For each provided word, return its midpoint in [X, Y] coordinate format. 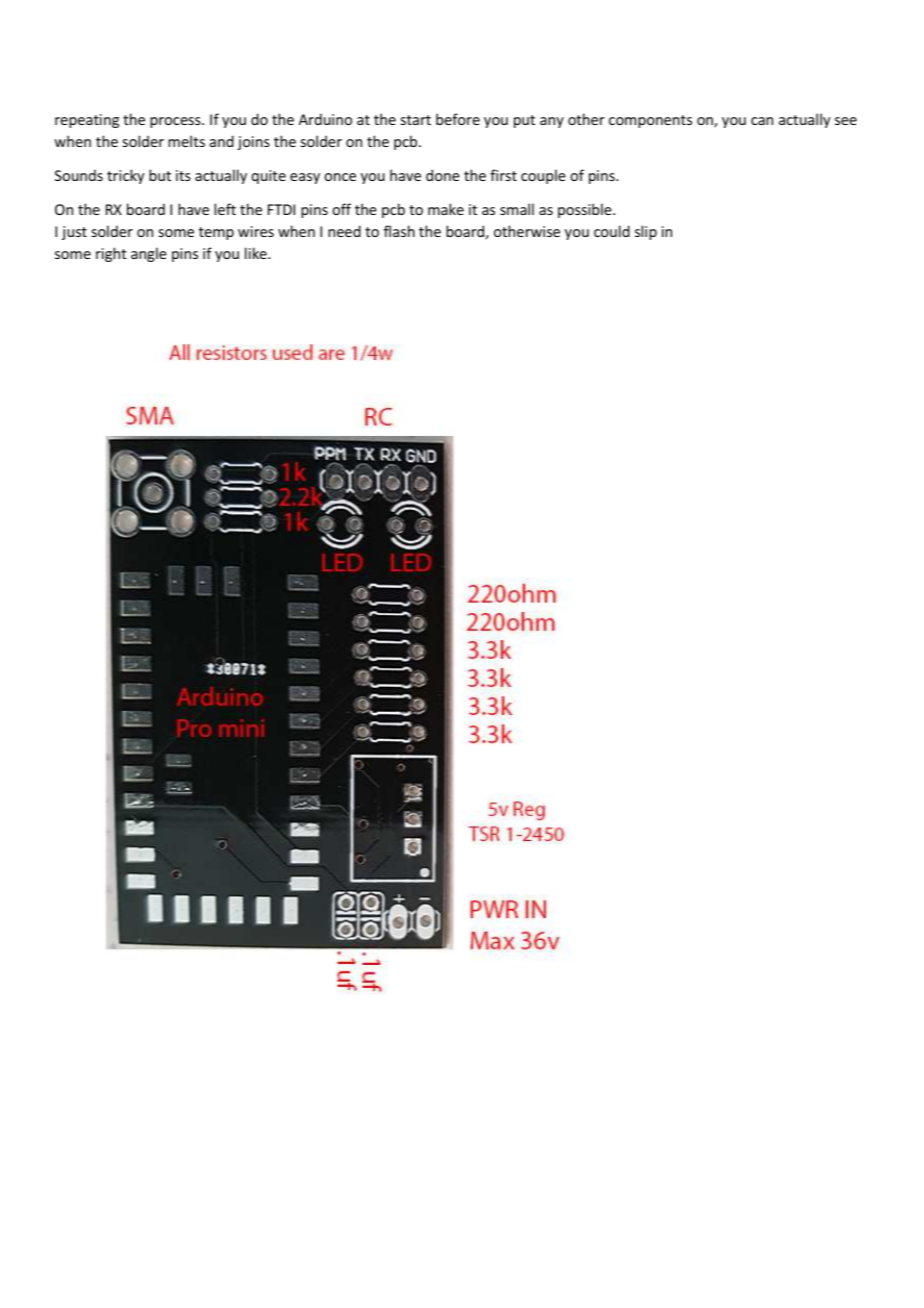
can [762, 121]
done [443, 175]
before [458, 119]
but [160, 175]
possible [586, 210]
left [225, 209]
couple [543, 176]
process [176, 122]
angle [149, 254]
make [446, 209]
